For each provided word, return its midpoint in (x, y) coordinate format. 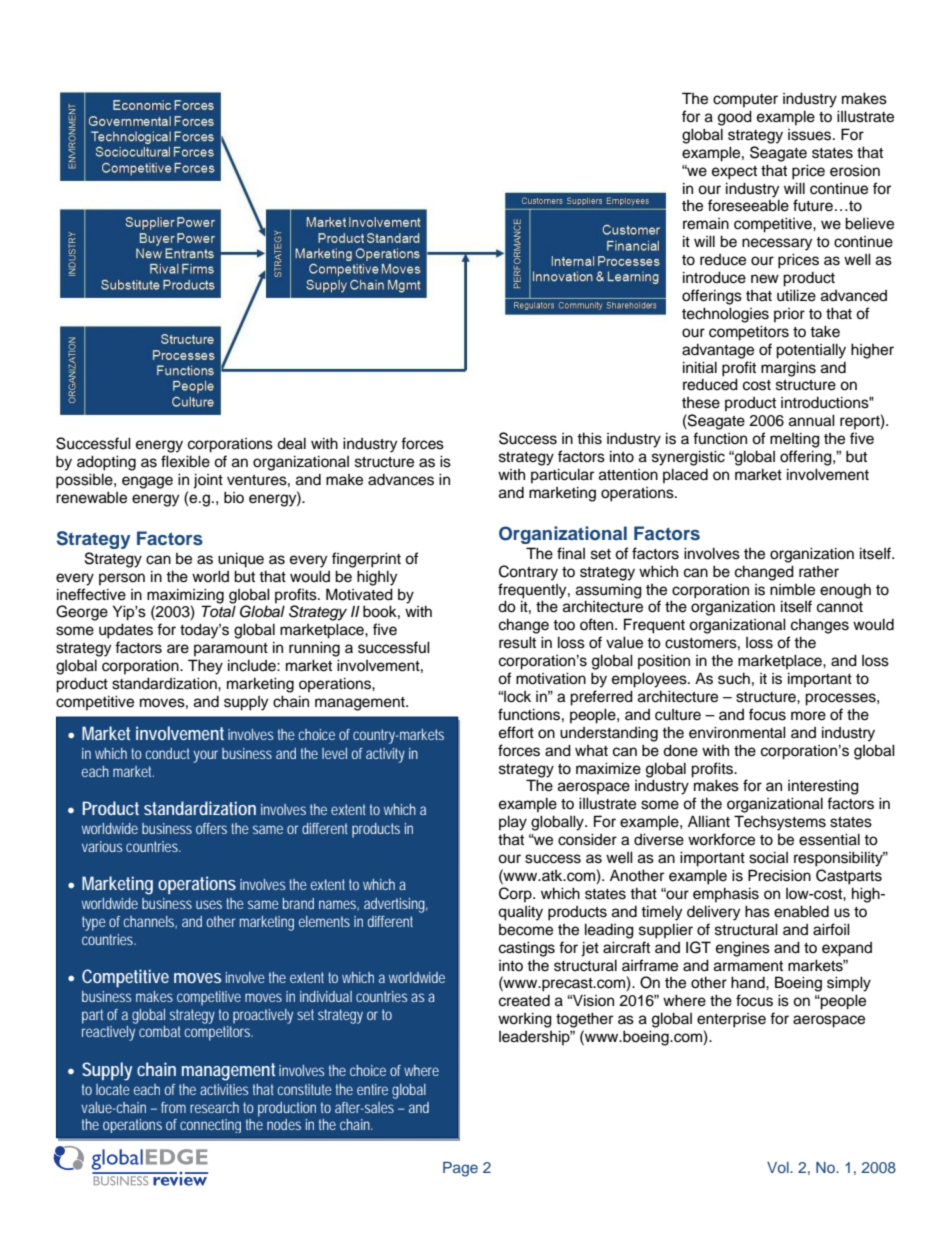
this (589, 438)
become (526, 930)
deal (291, 443)
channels (150, 922)
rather (819, 572)
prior (789, 315)
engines (743, 949)
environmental (737, 732)
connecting (210, 1126)
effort (516, 732)
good (735, 118)
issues (811, 135)
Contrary (528, 573)
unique (241, 560)
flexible (185, 461)
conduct (168, 753)
